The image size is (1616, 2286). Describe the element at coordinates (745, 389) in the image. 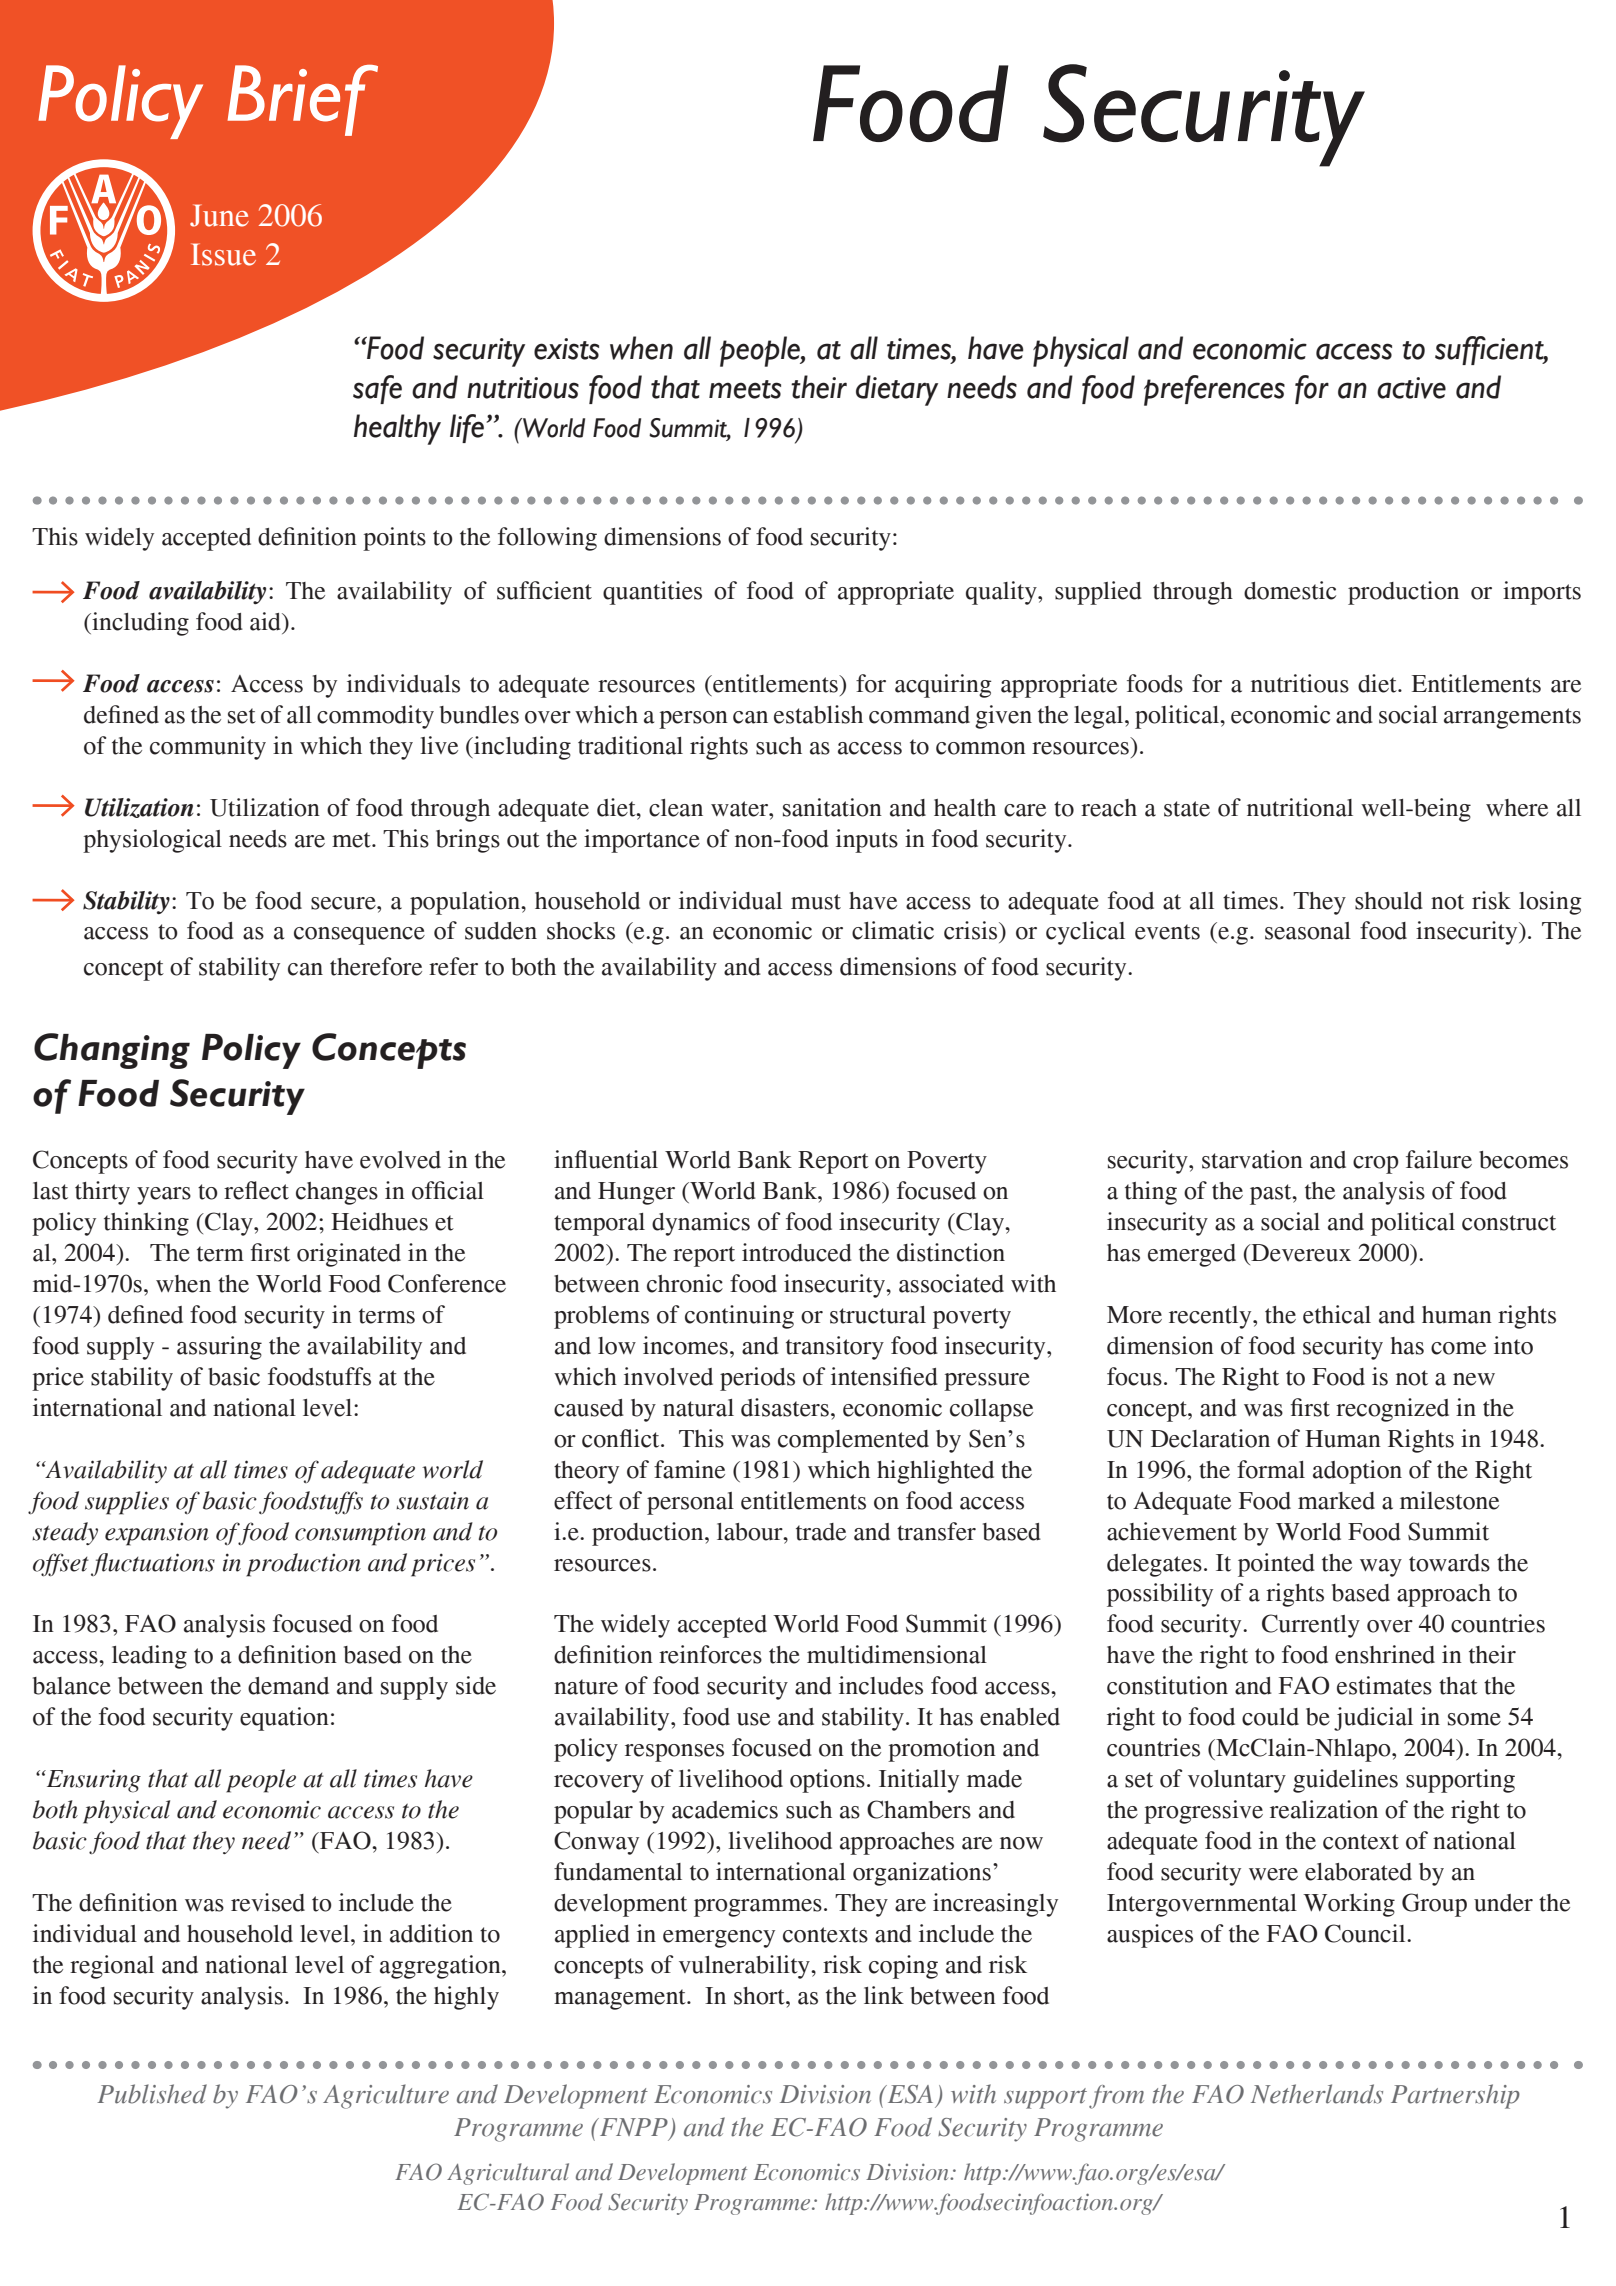

I see `meets` at that location.
